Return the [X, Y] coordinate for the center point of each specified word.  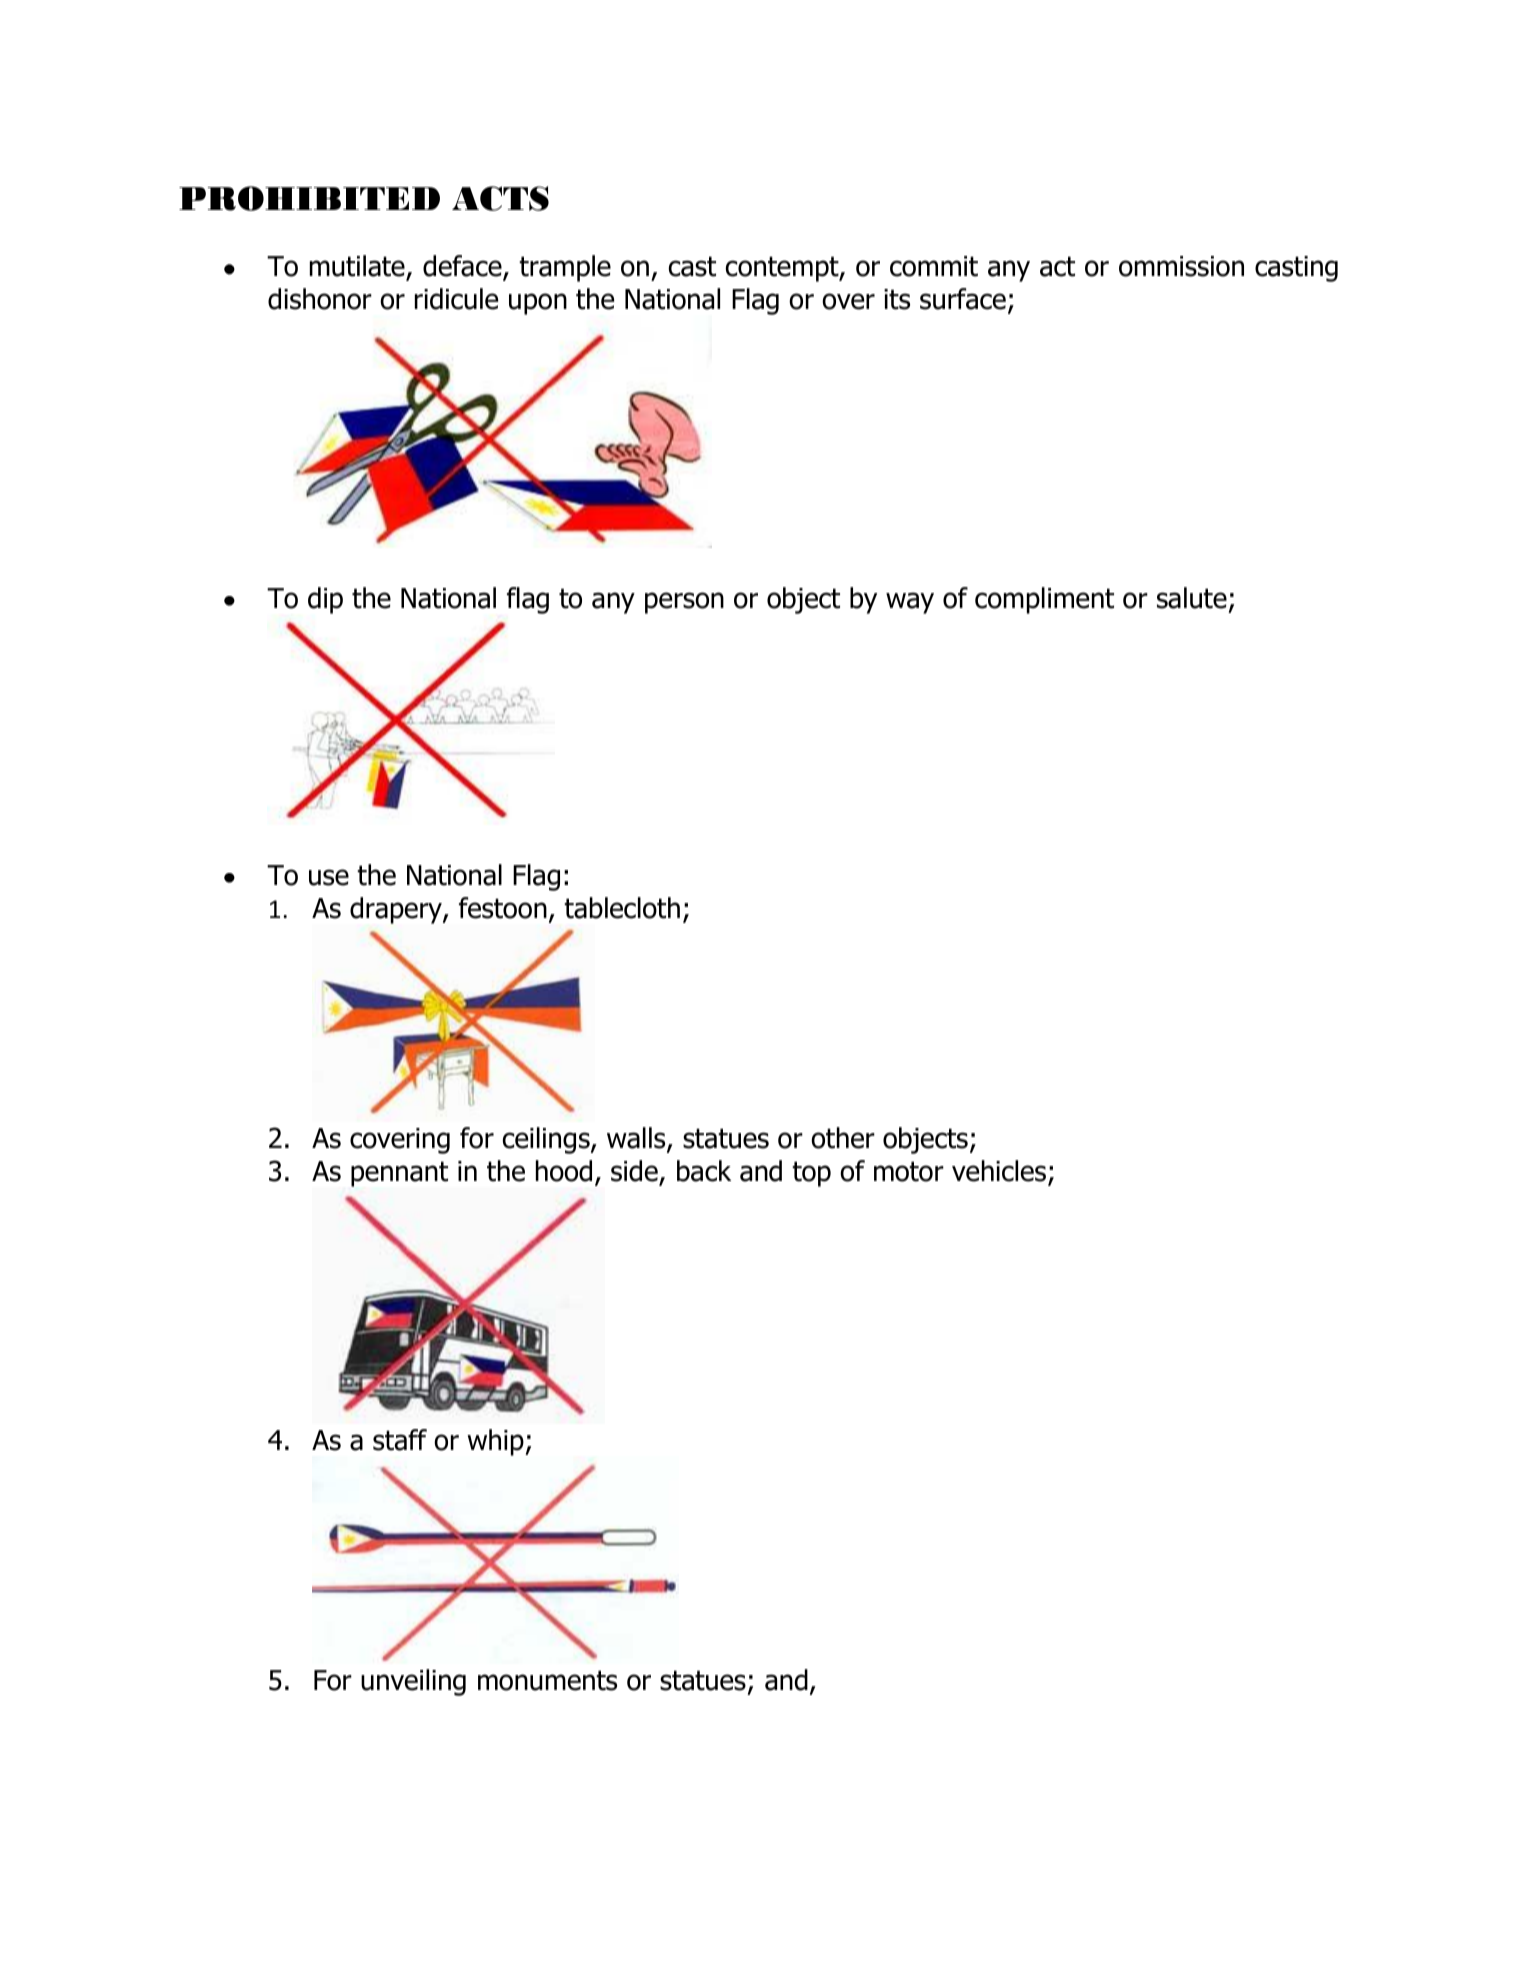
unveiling [413, 1682]
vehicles [1000, 1172]
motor [909, 1171]
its [897, 299]
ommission [1181, 266]
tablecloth [622, 908]
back [704, 1171]
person [684, 603]
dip [325, 600]
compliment [1044, 600]
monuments [547, 1680]
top [811, 1174]
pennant [399, 1174]
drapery [397, 910]
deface [463, 267]
